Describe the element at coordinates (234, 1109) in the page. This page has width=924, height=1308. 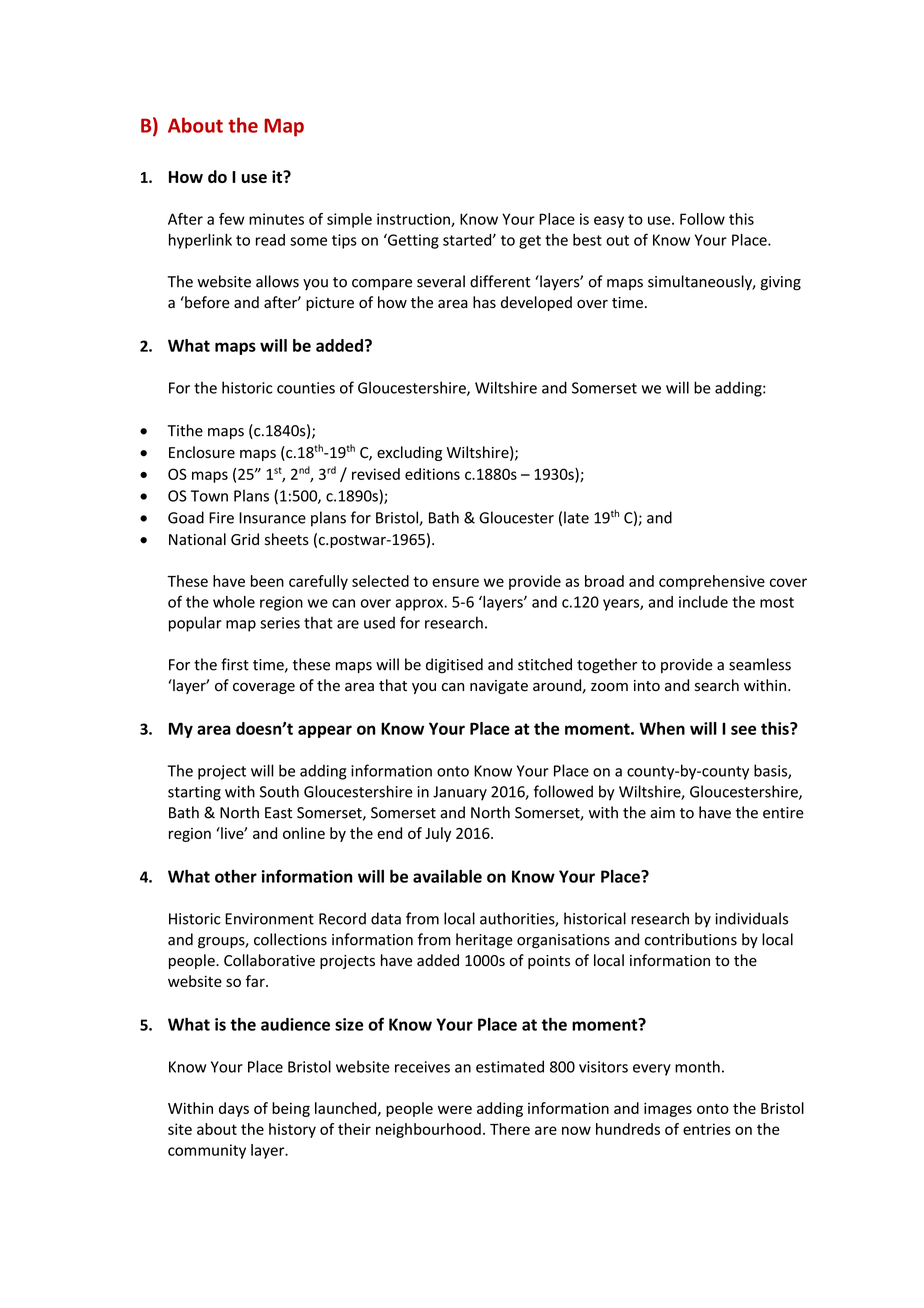
I see `days` at that location.
